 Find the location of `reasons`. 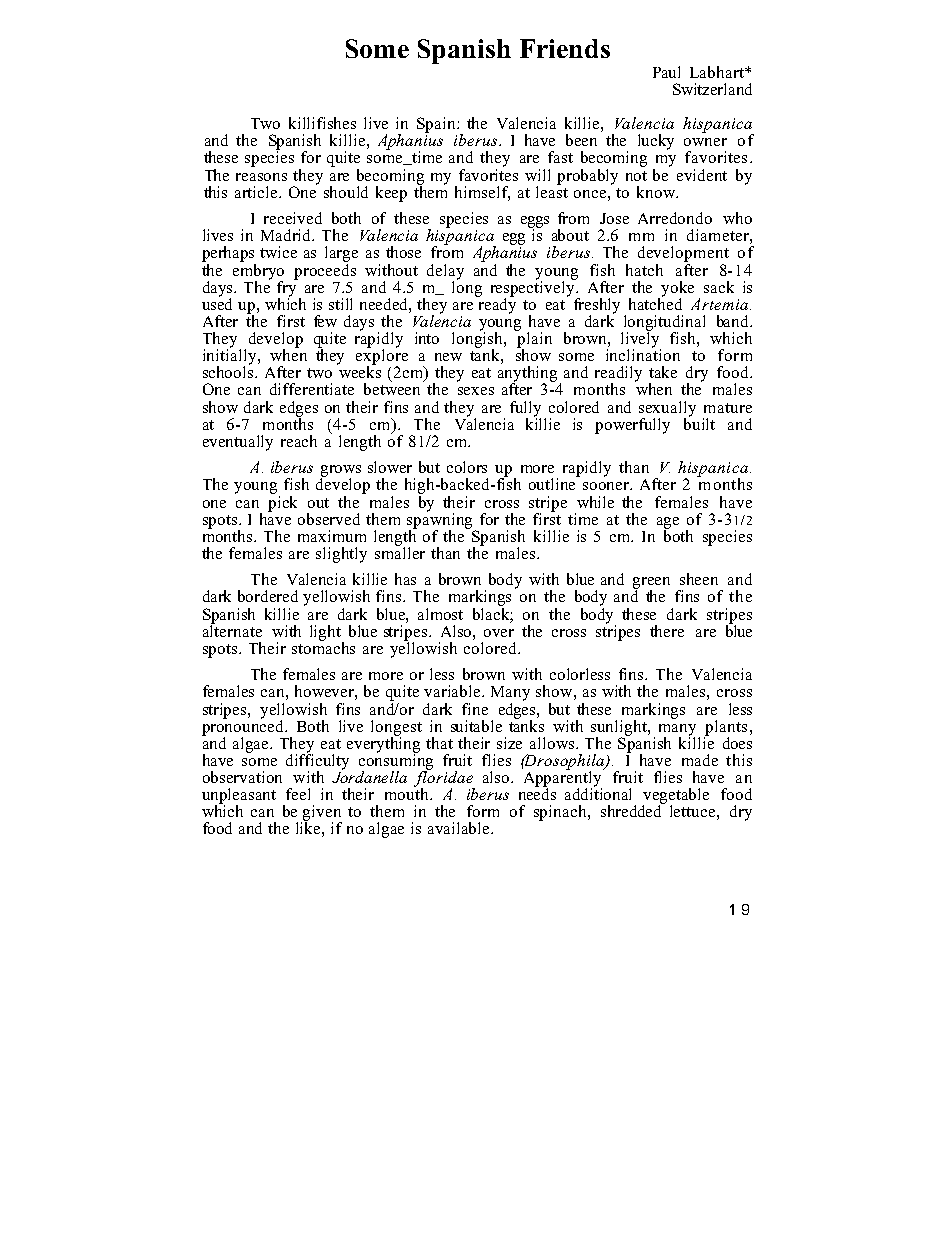

reasons is located at coordinates (261, 177).
